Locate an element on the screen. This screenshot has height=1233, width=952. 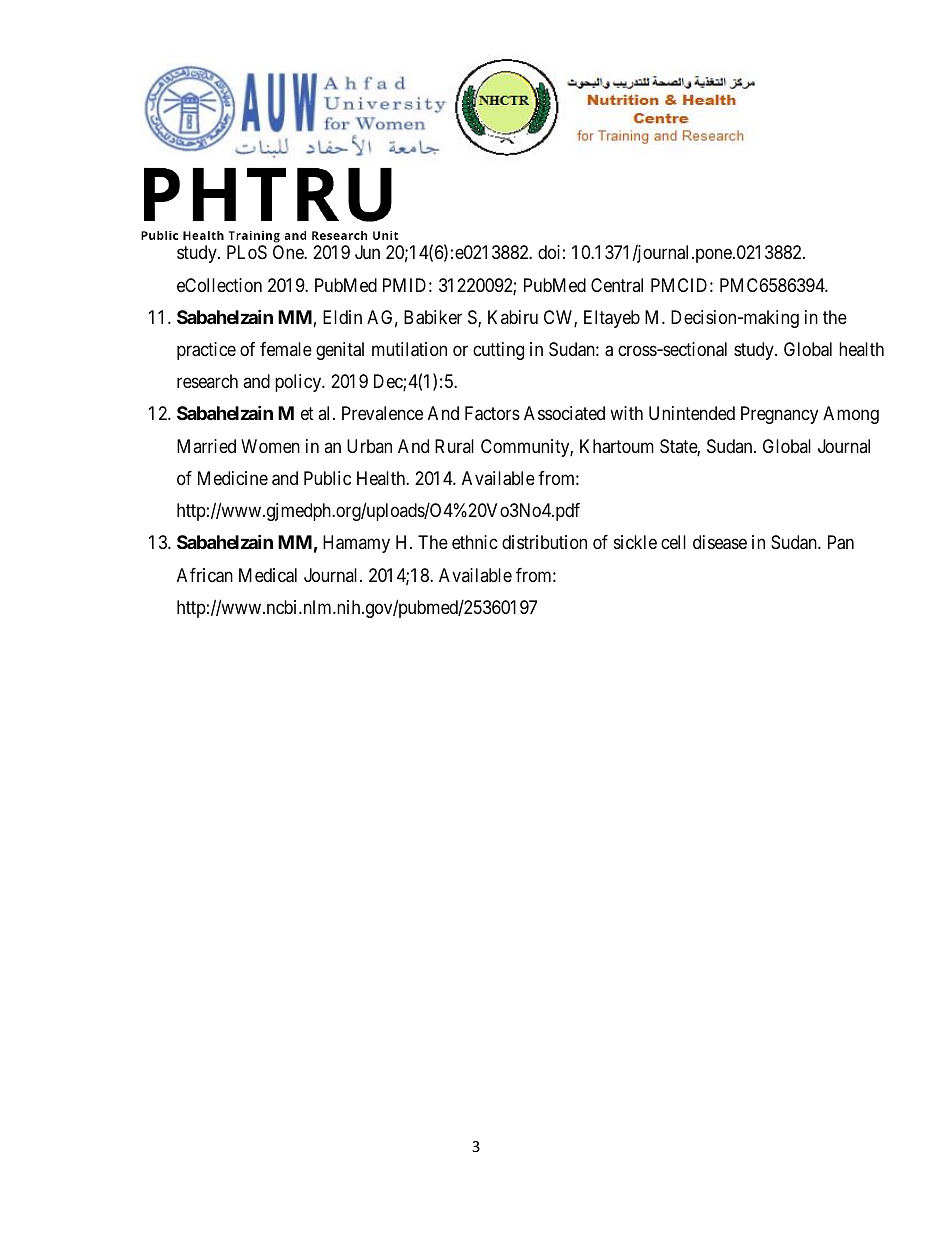
mutilation is located at coordinates (409, 349).
